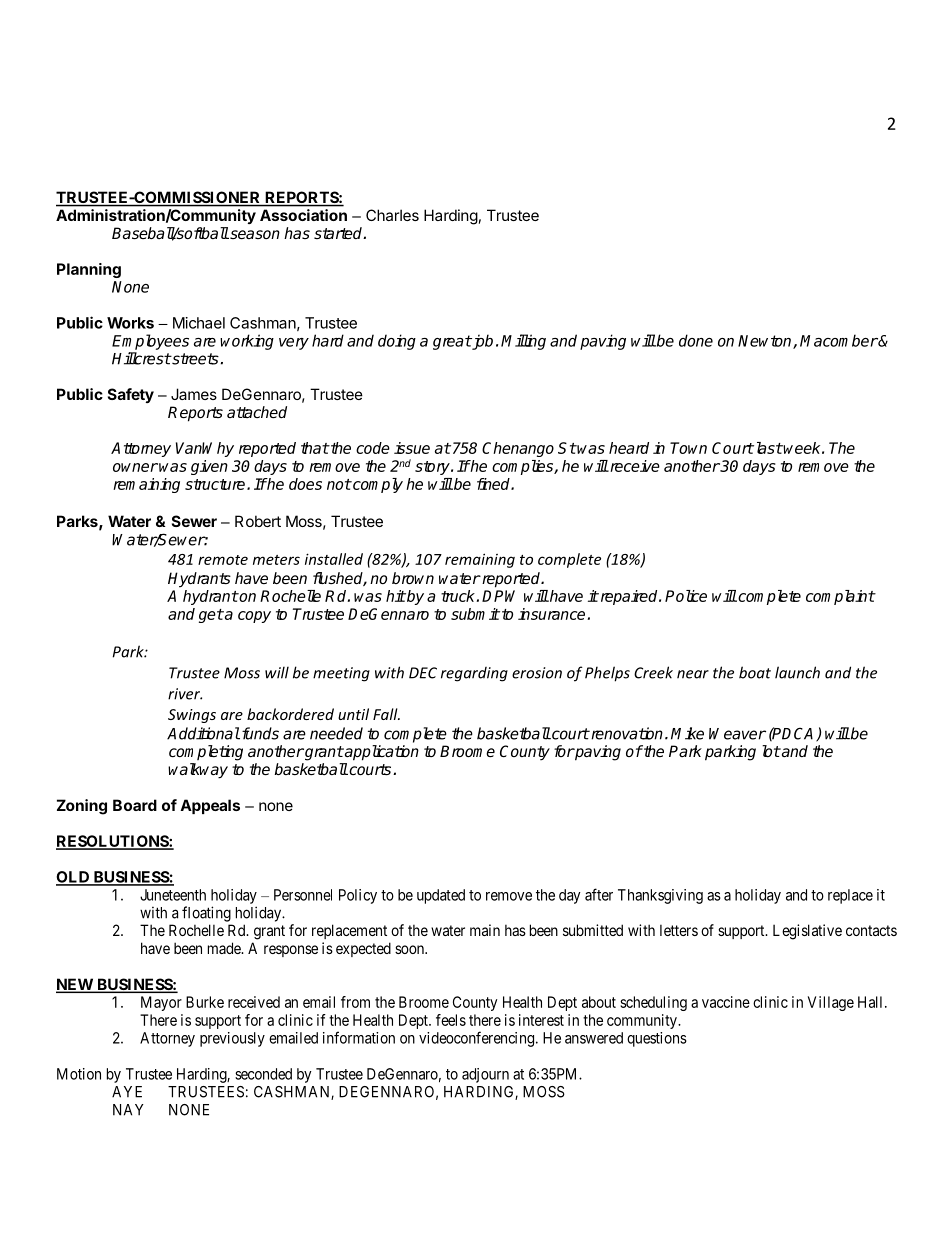 The width and height of the screenshot is (952, 1233). What do you see at coordinates (451, 1020) in the screenshot?
I see `feels` at bounding box center [451, 1020].
